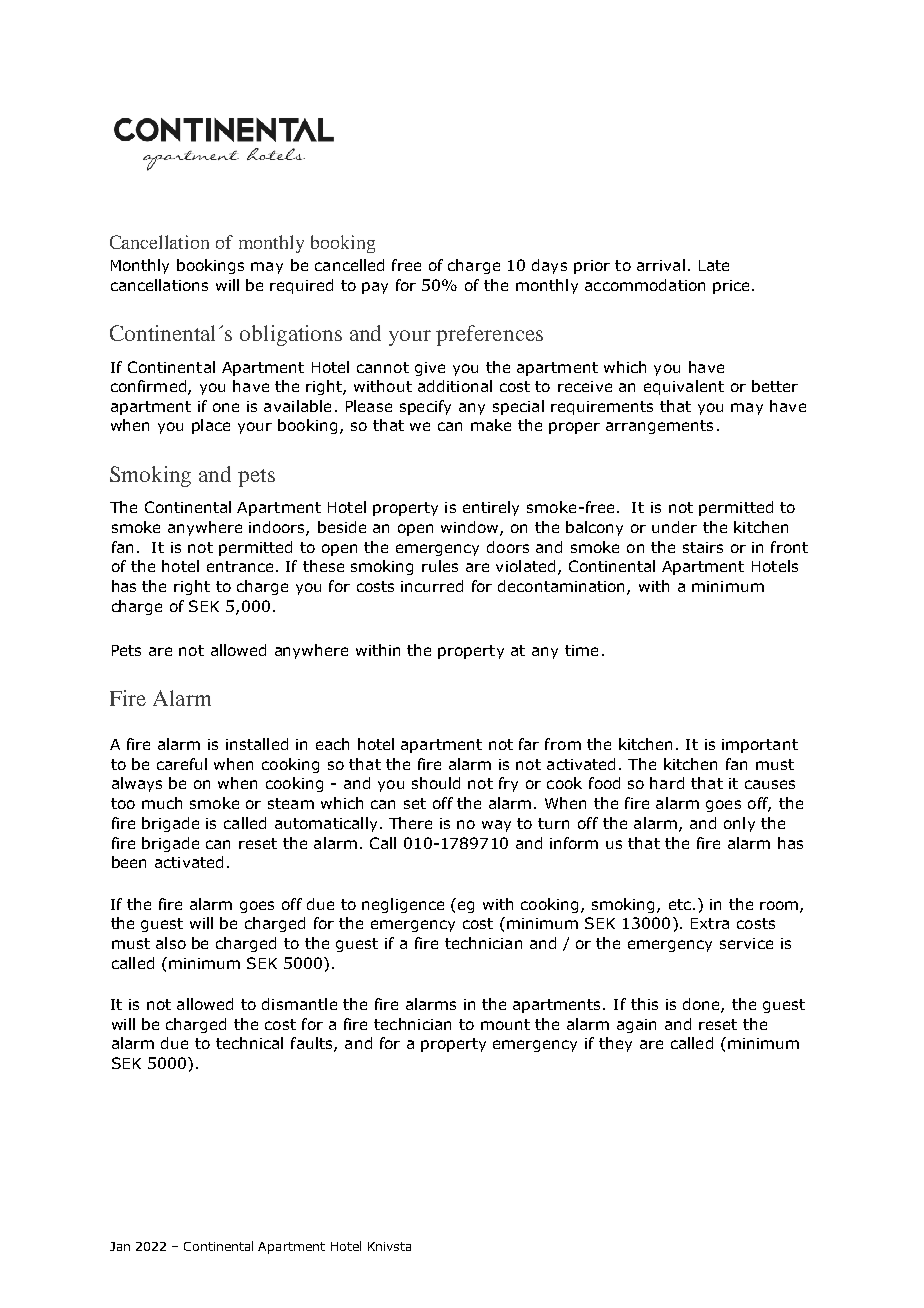 The width and height of the screenshot is (924, 1308). What do you see at coordinates (171, 943) in the screenshot?
I see `also` at bounding box center [171, 943].
